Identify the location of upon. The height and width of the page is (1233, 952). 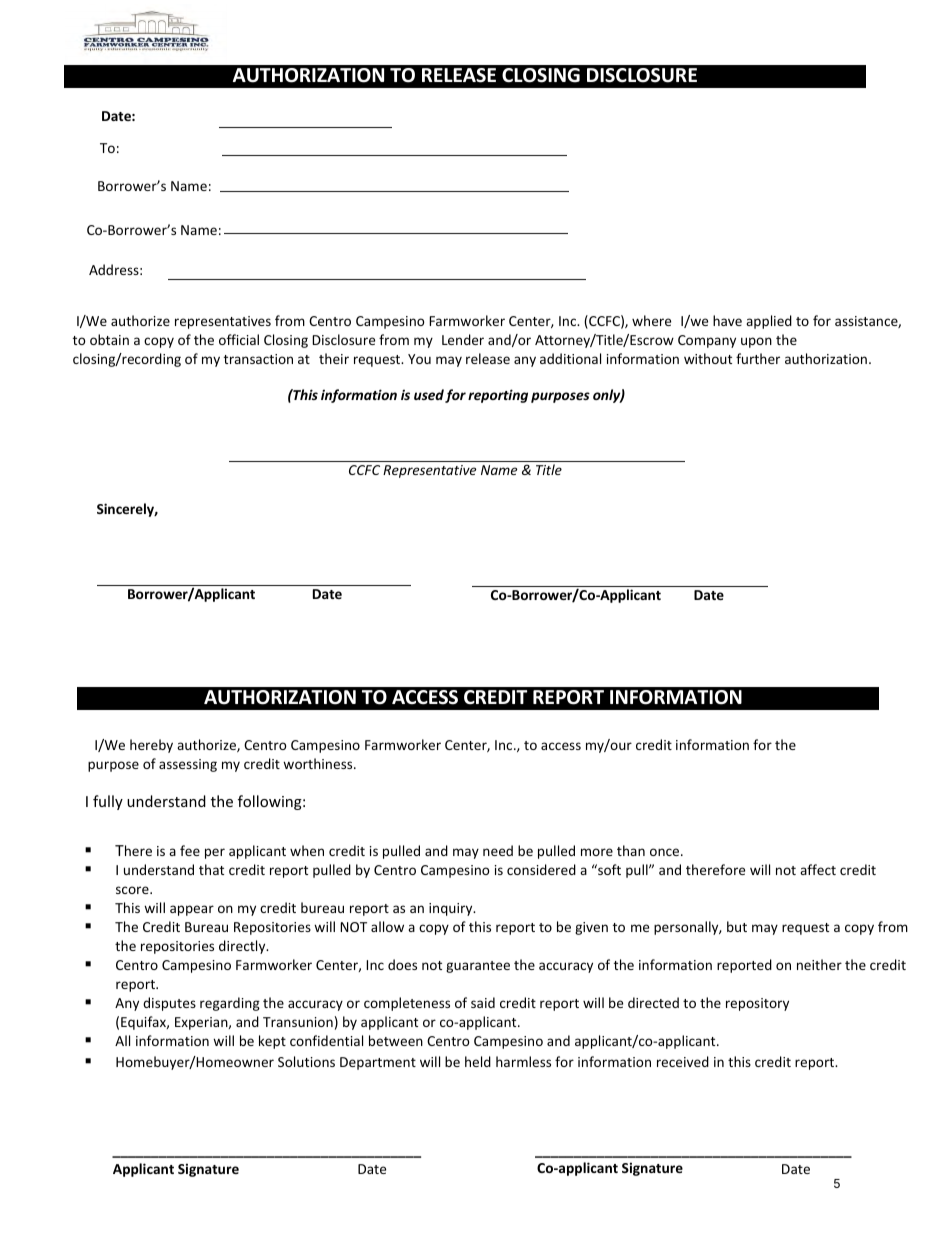
(756, 342).
